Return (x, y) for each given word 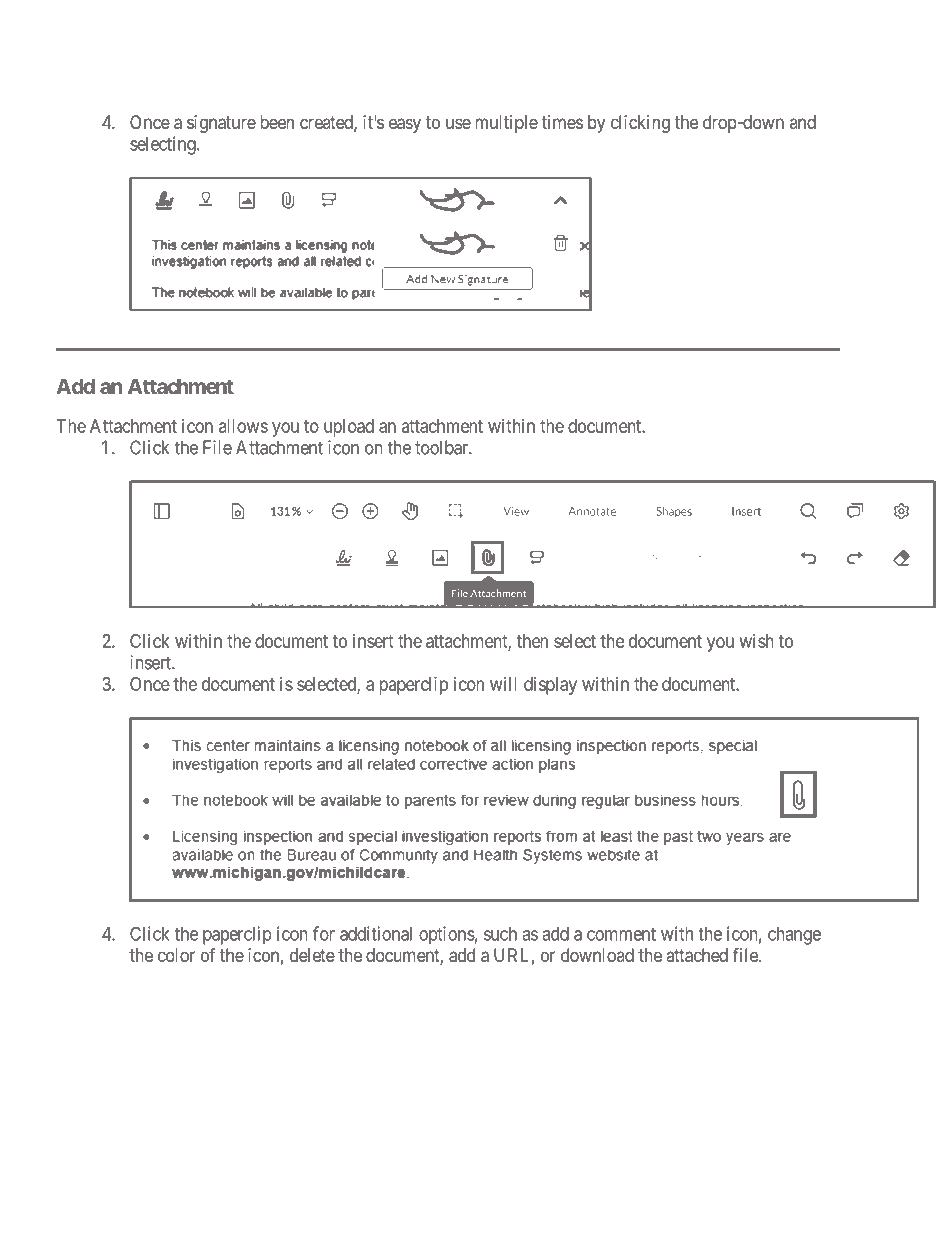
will (503, 684)
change (794, 936)
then (532, 641)
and (803, 122)
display (550, 686)
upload (349, 428)
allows (243, 426)
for (324, 933)
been (277, 122)
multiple (506, 124)
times (562, 122)
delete (312, 955)
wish (757, 641)
